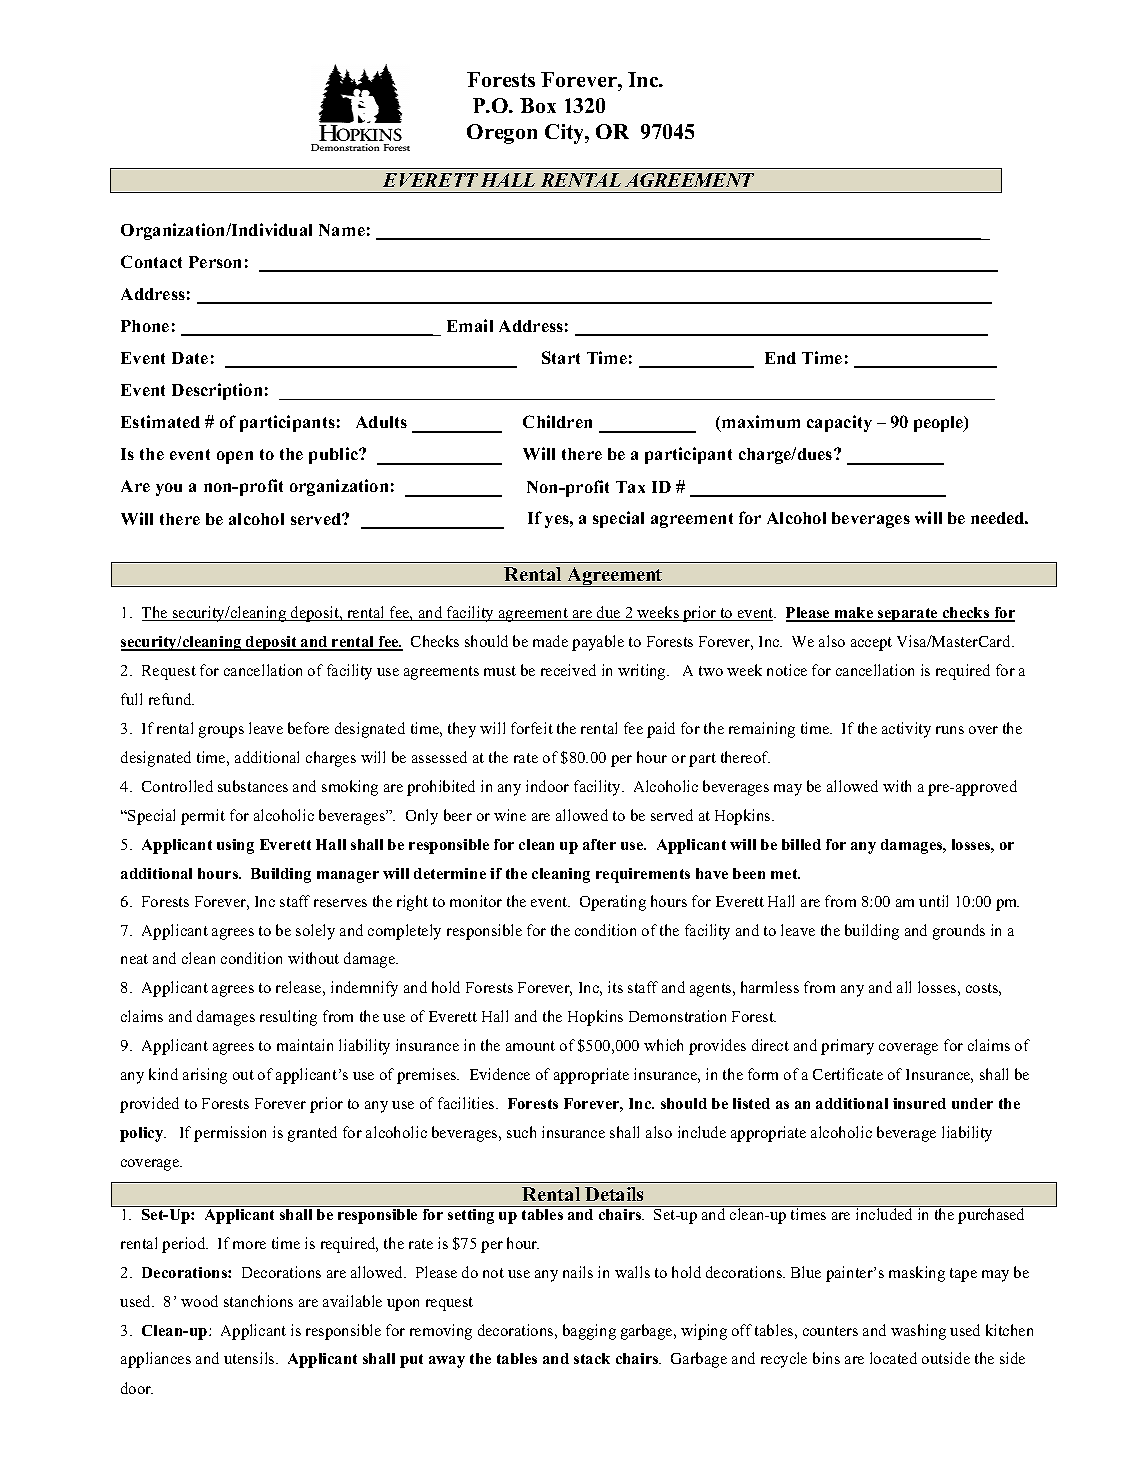  I want to click on maximum, so click(760, 423).
